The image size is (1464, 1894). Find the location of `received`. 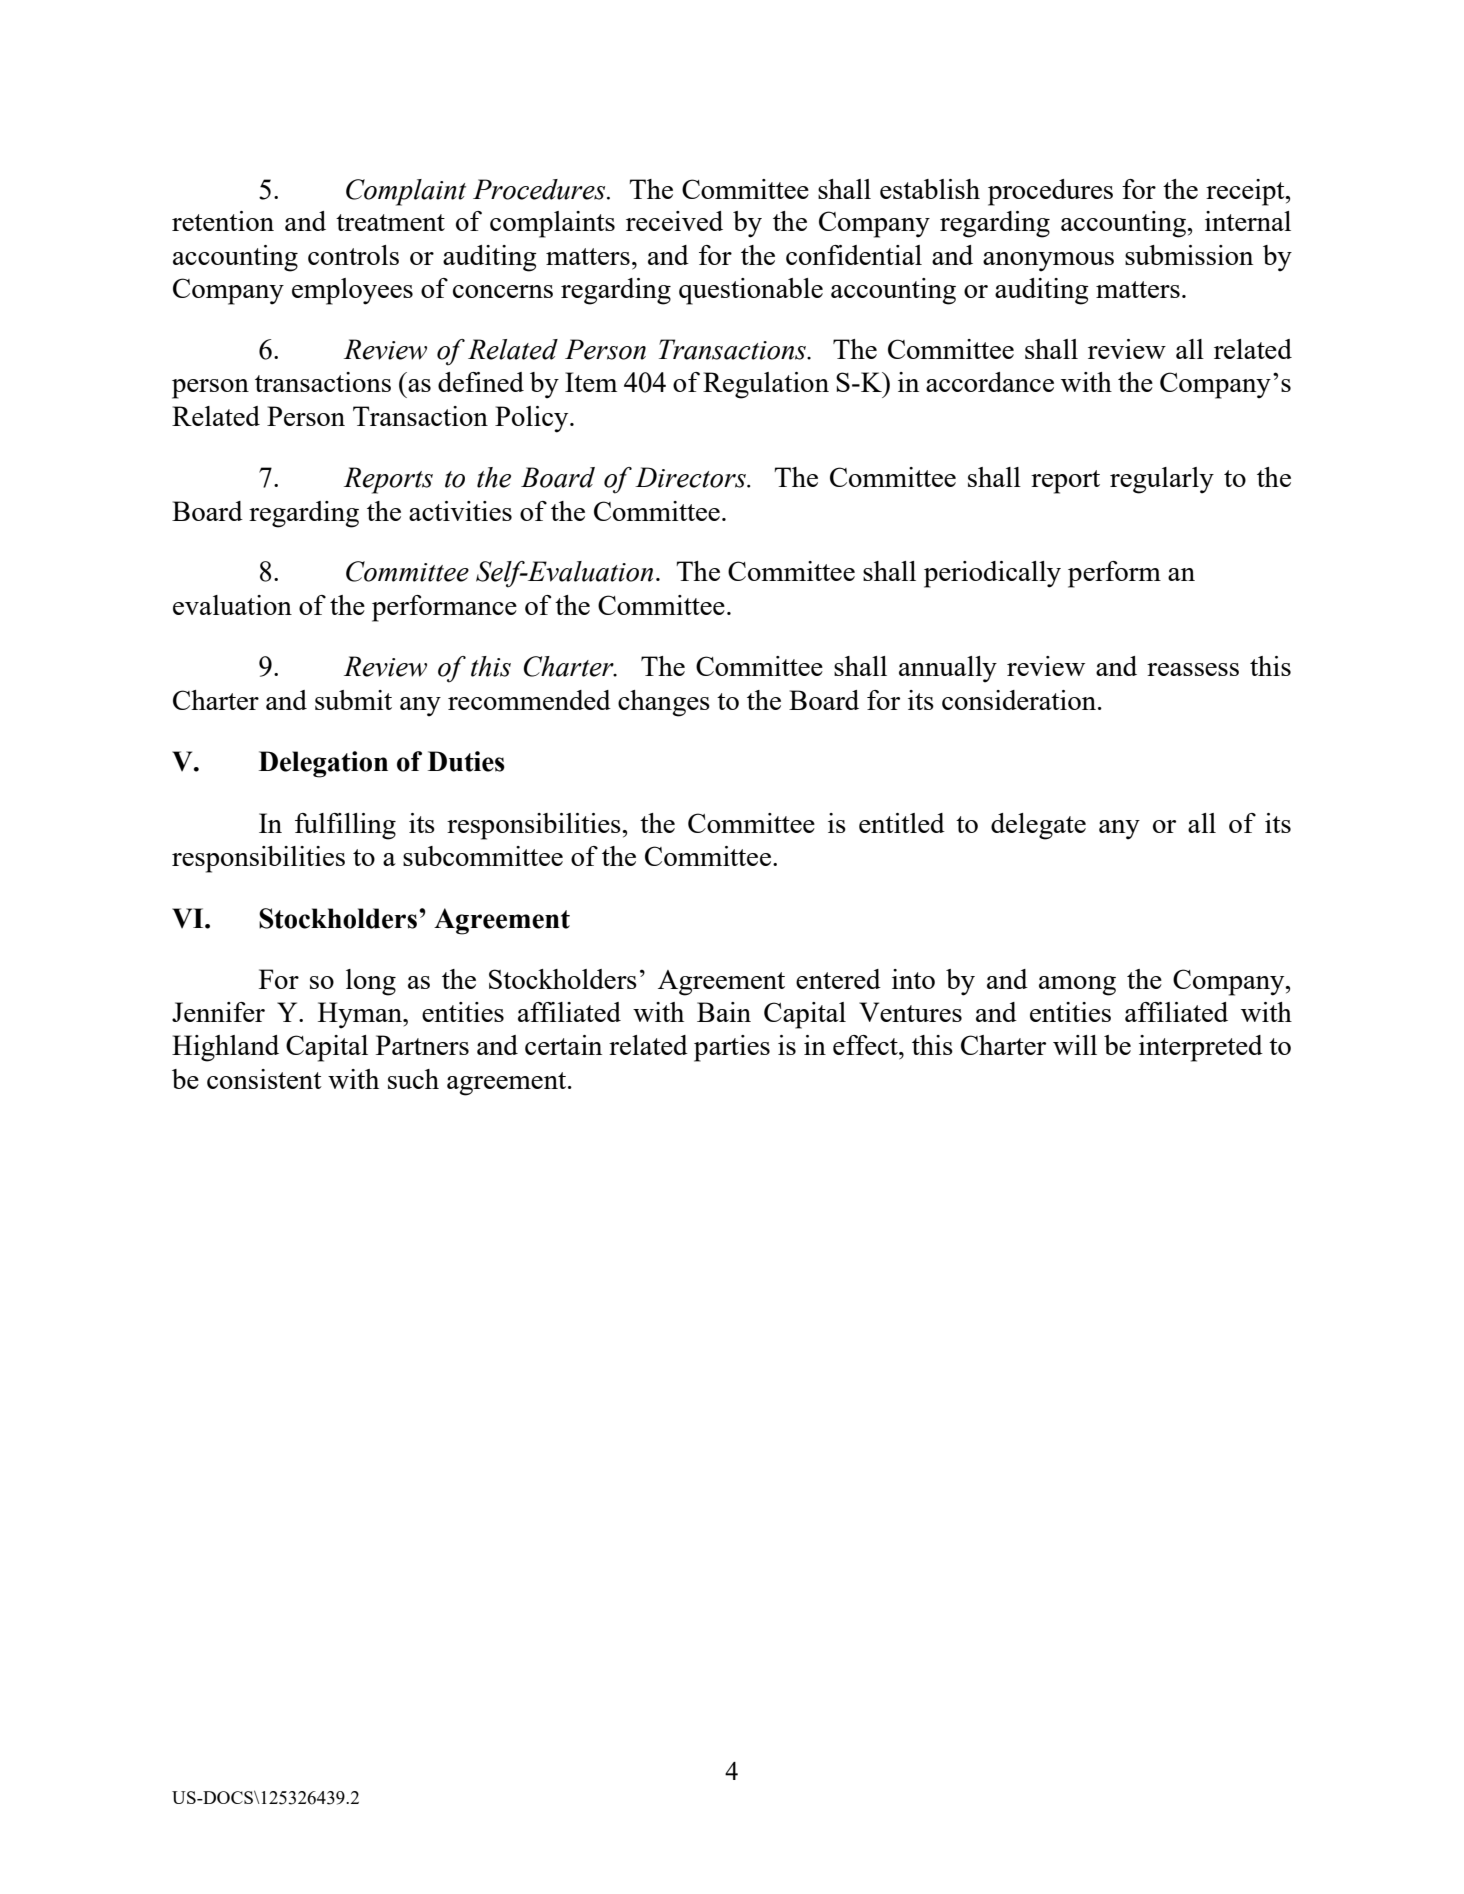

received is located at coordinates (674, 221).
